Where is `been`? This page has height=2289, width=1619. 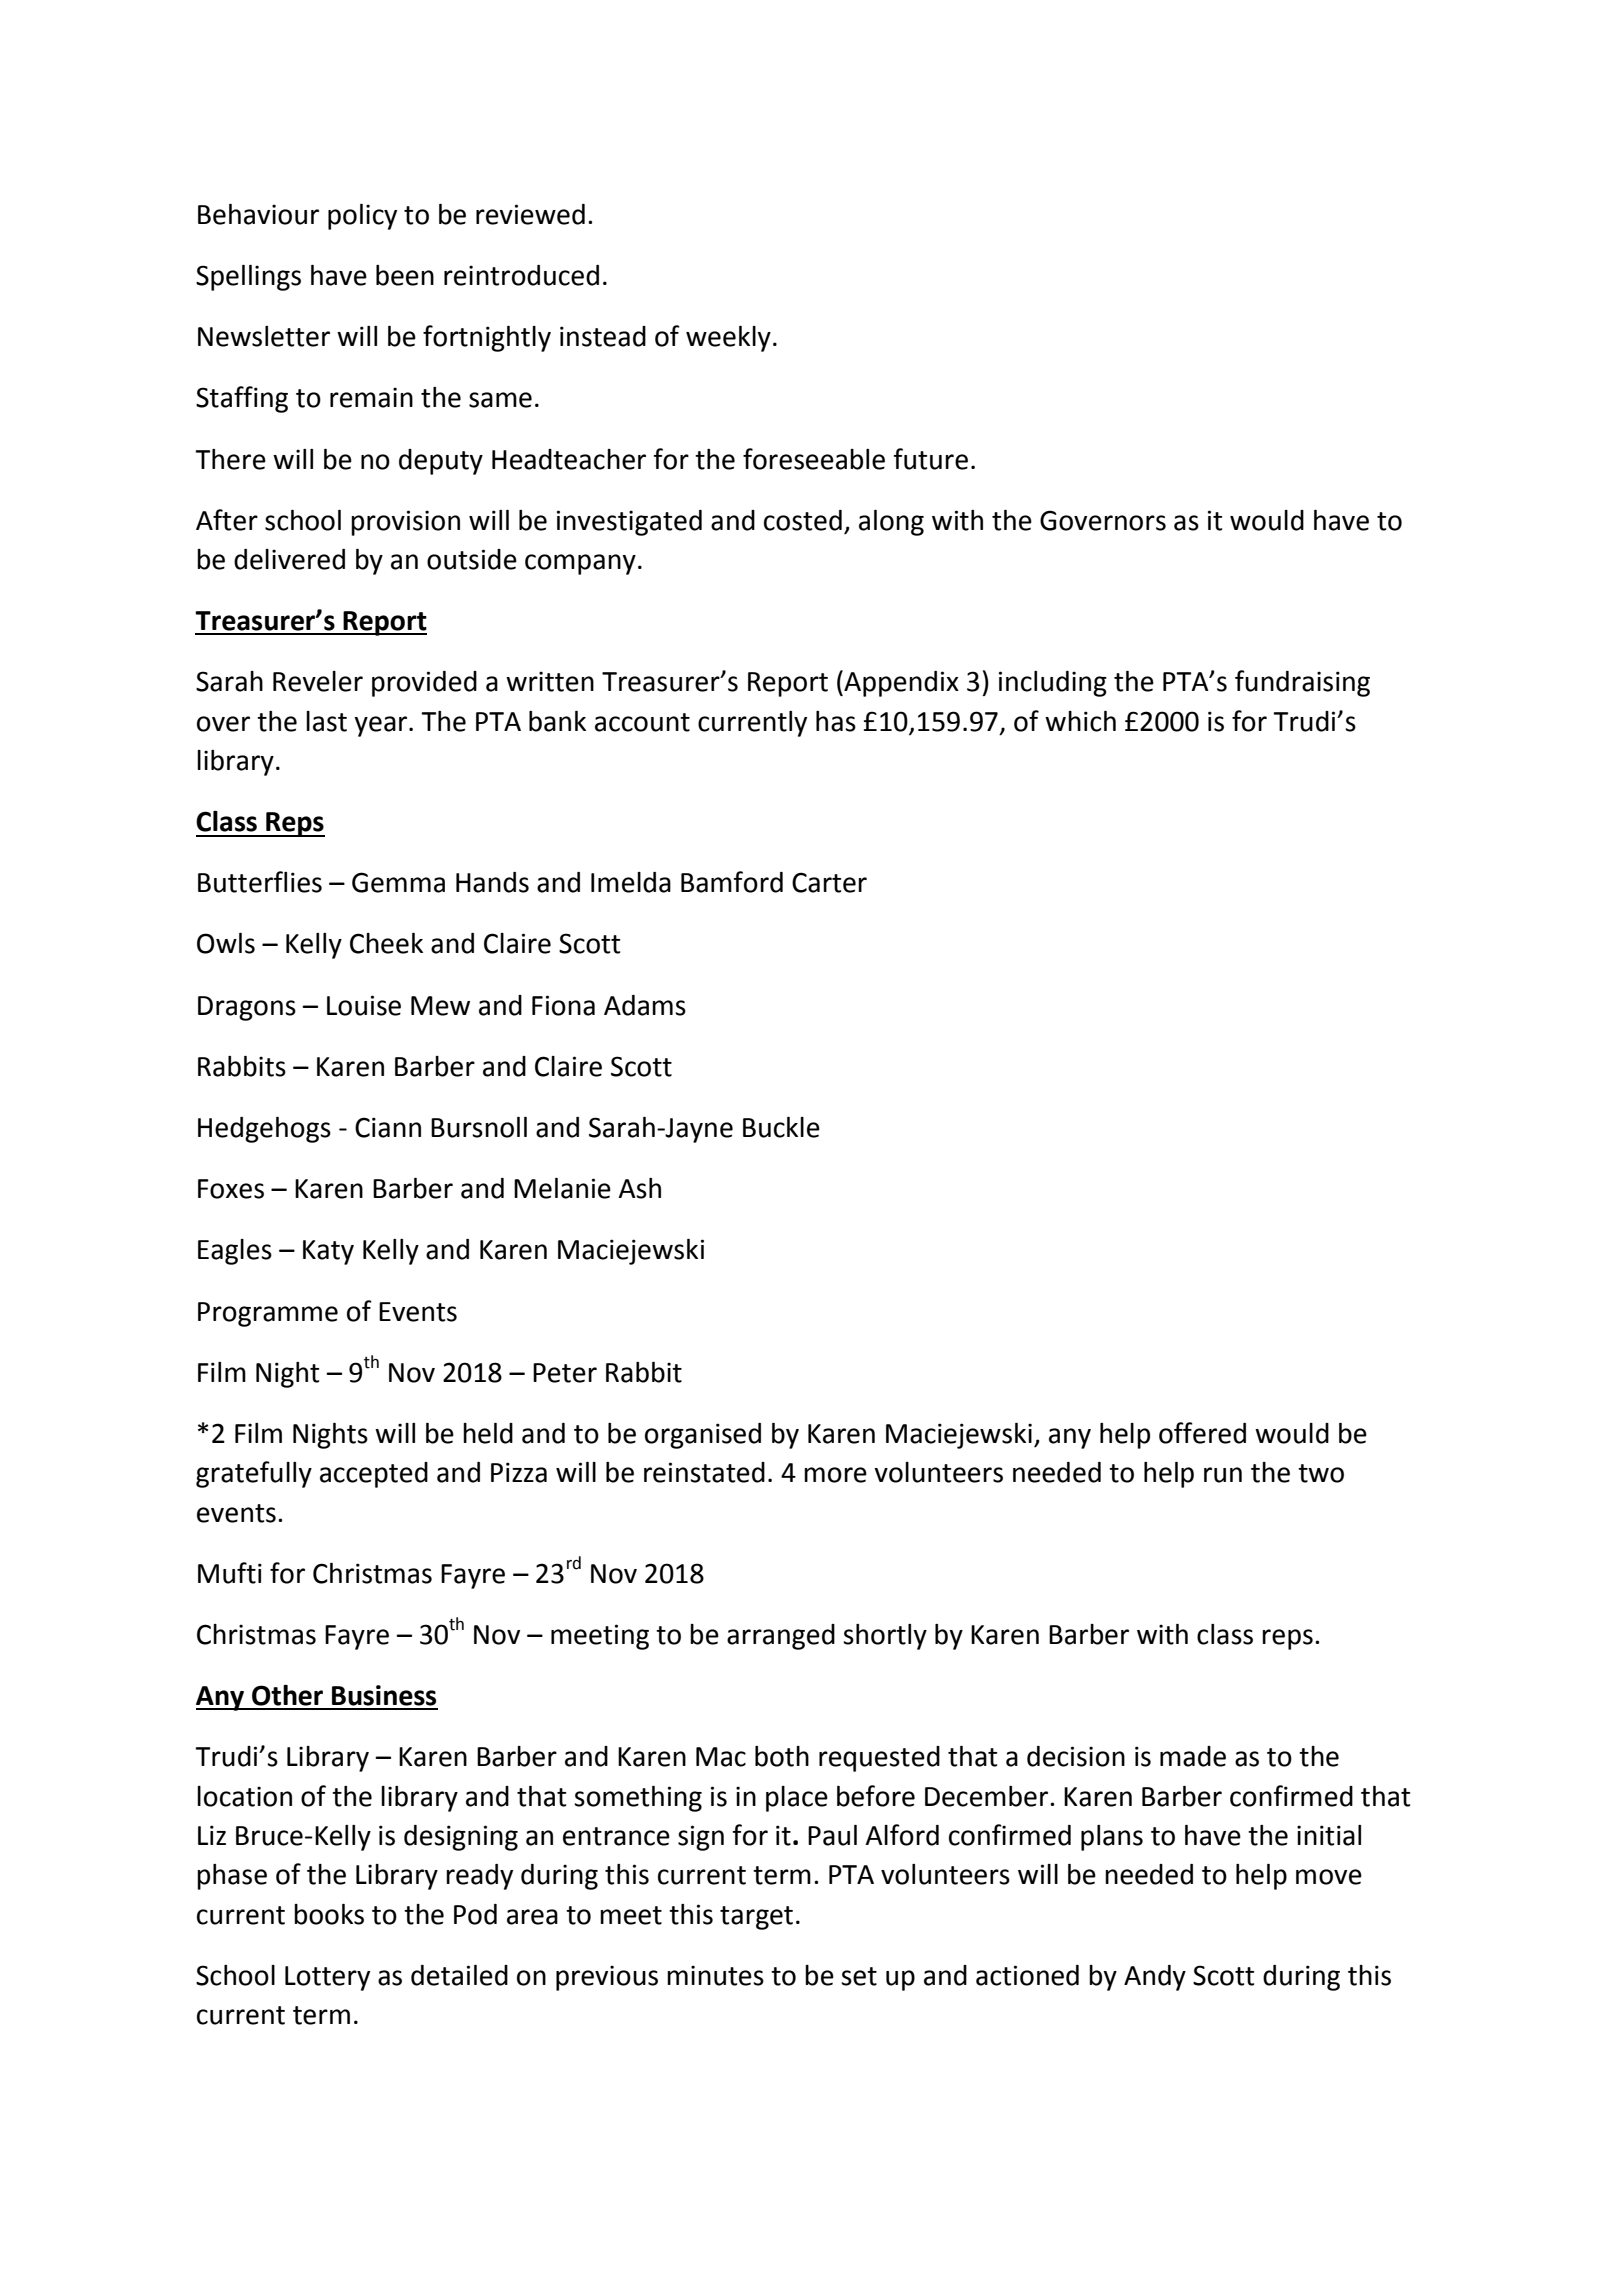
been is located at coordinates (405, 275).
